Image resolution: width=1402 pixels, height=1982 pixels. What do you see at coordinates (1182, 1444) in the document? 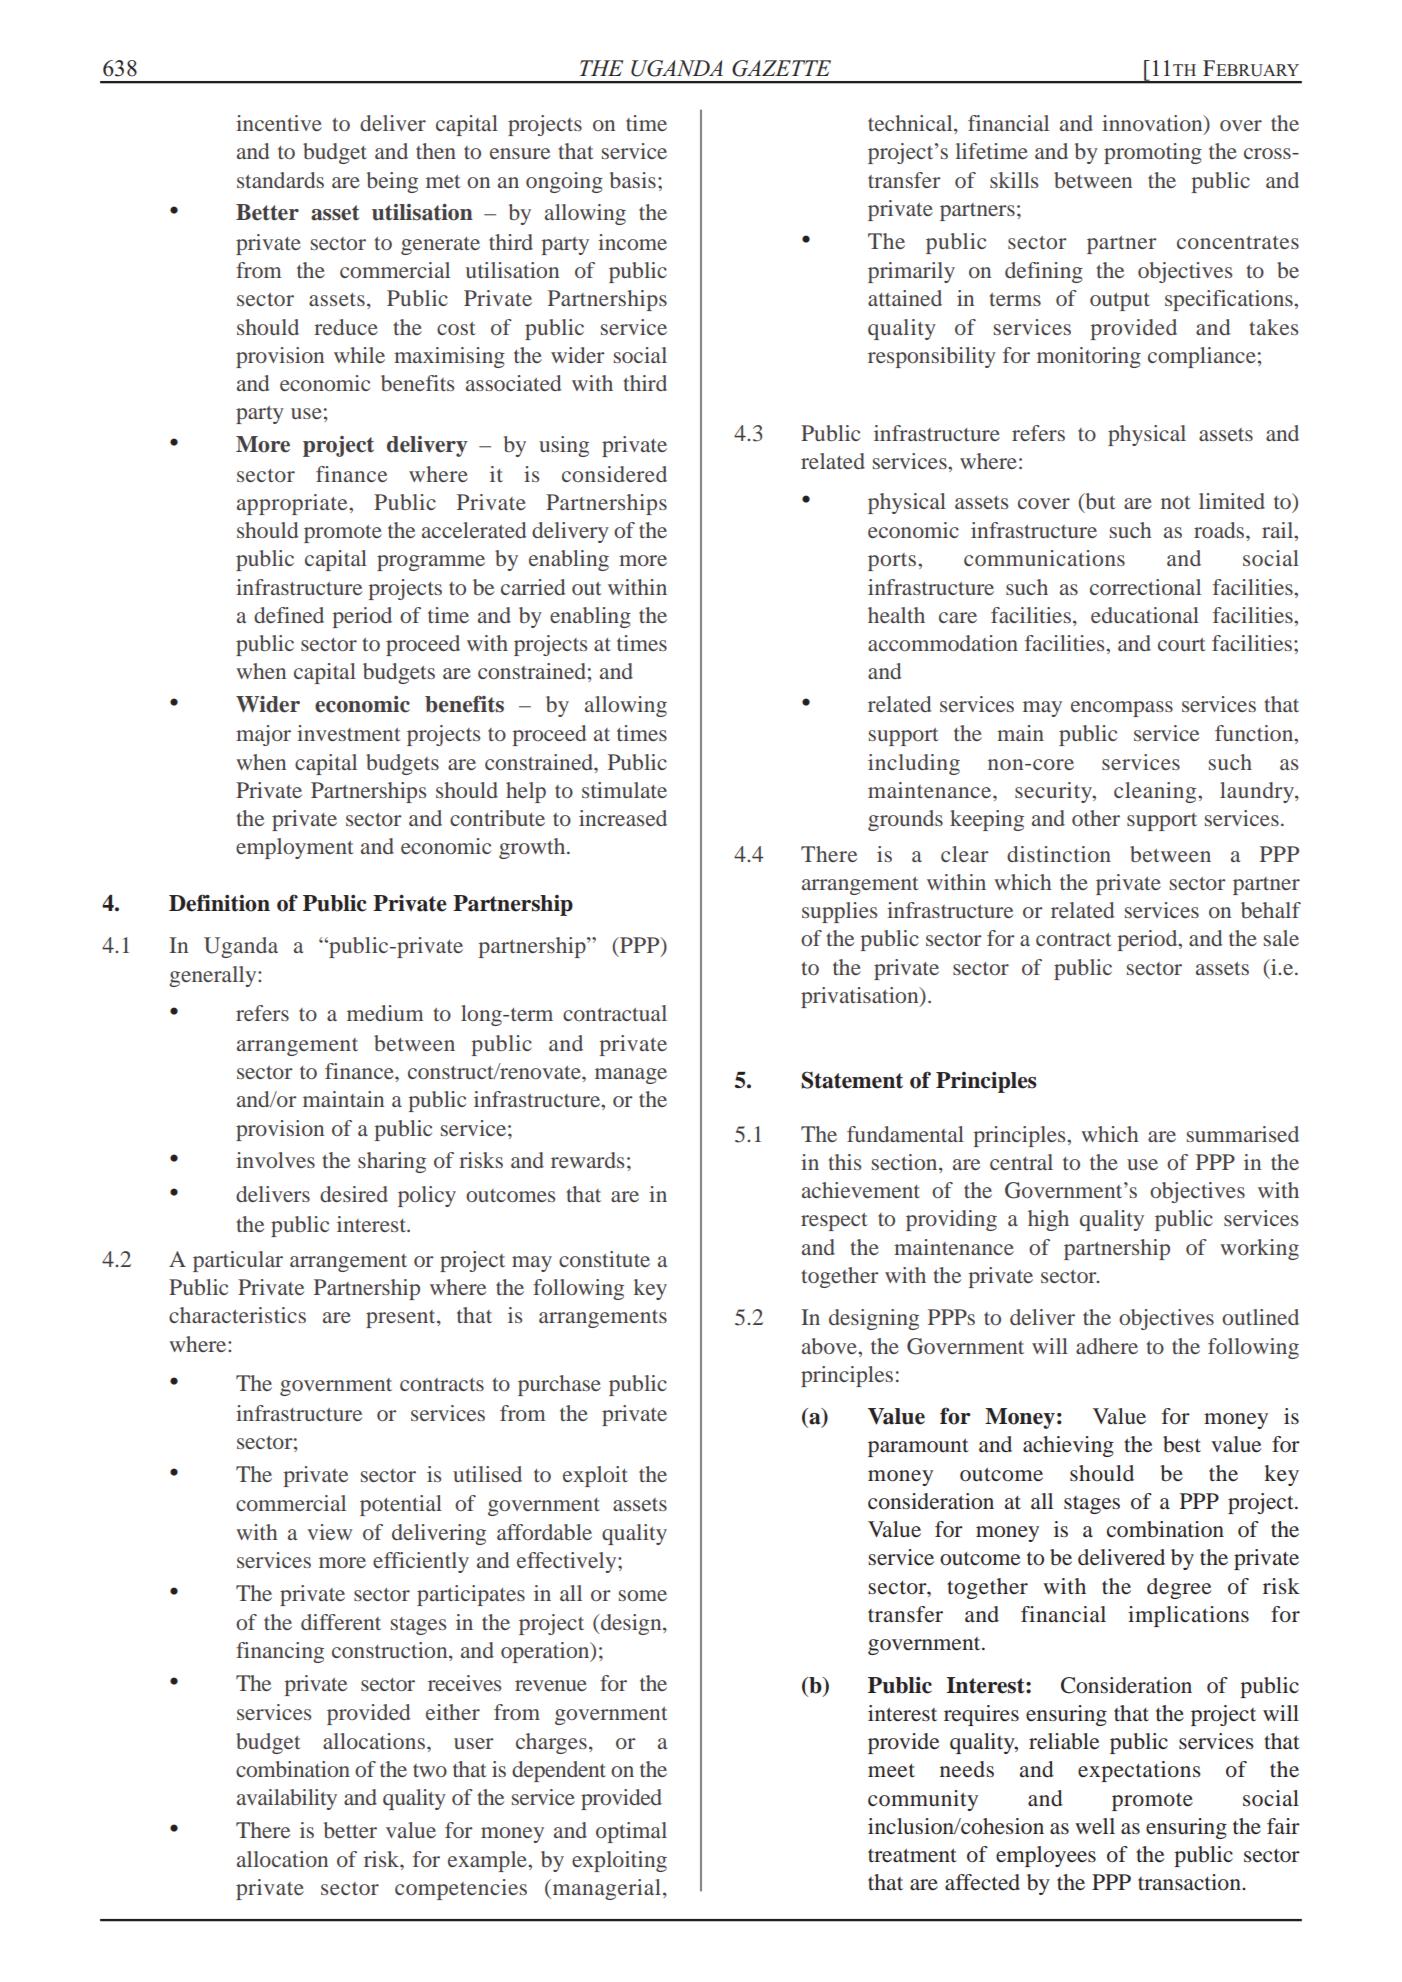
I see `best` at bounding box center [1182, 1444].
